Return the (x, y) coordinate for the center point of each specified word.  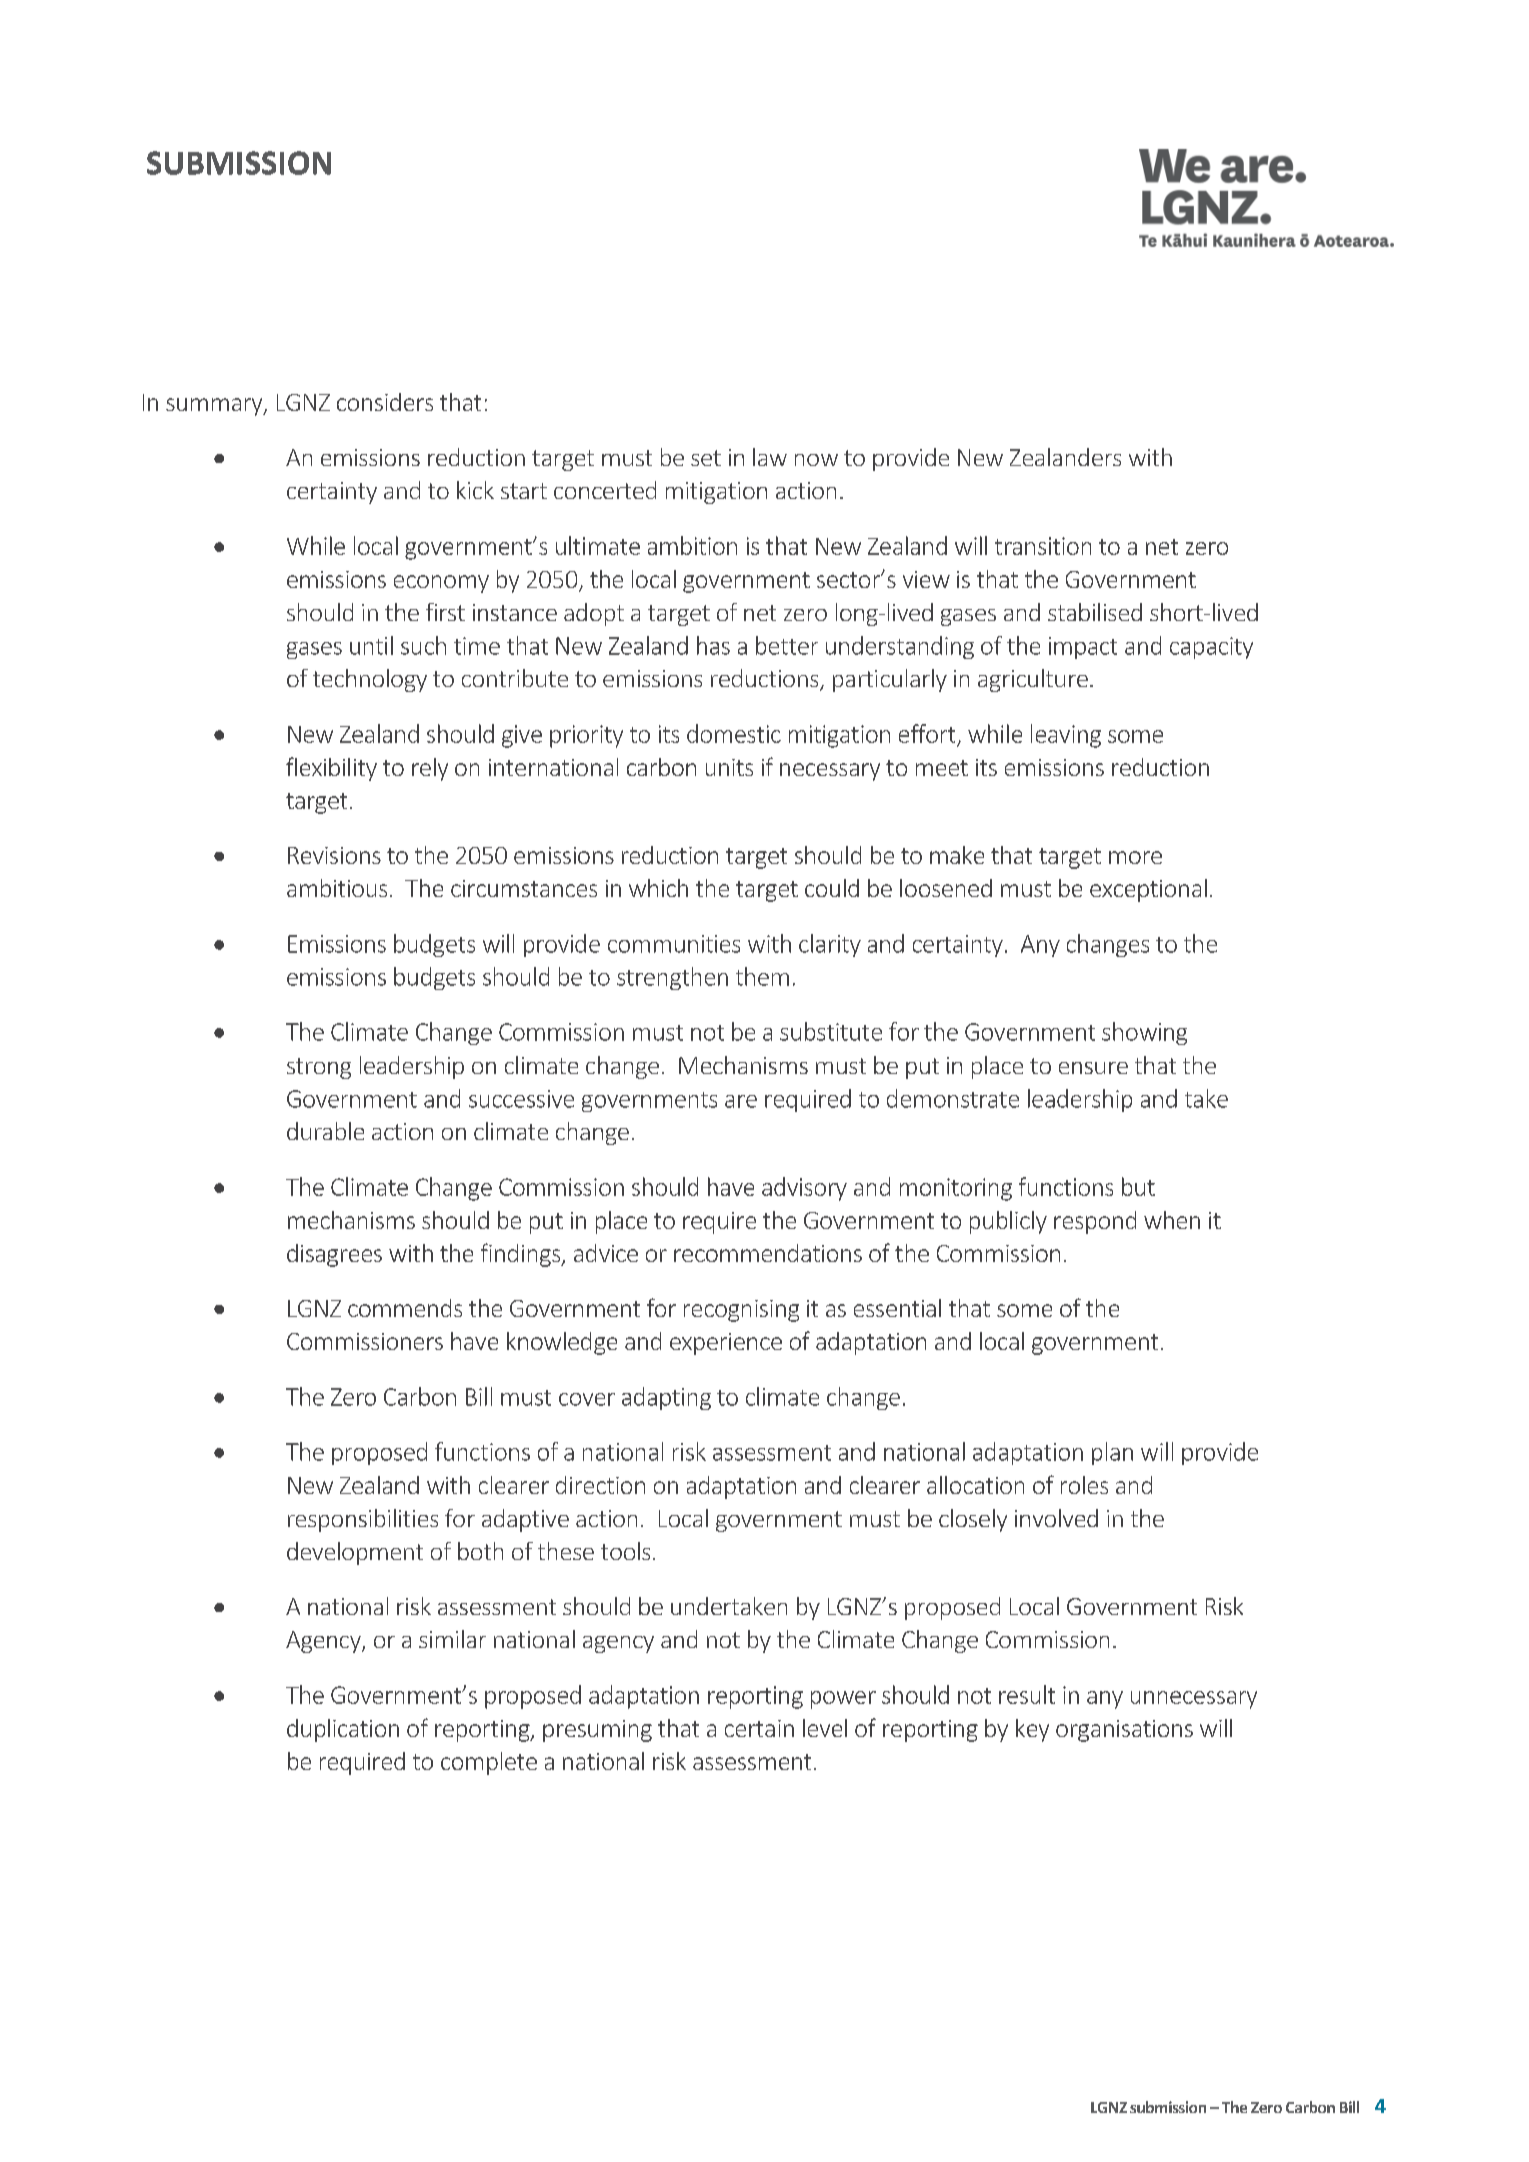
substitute (831, 1031)
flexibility (331, 769)
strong (319, 1068)
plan (1112, 1453)
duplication (343, 1730)
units (729, 767)
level (825, 1728)
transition (1043, 546)
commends (405, 1308)
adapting (666, 1398)
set (706, 458)
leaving (1066, 736)
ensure (1093, 1068)
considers (385, 402)
